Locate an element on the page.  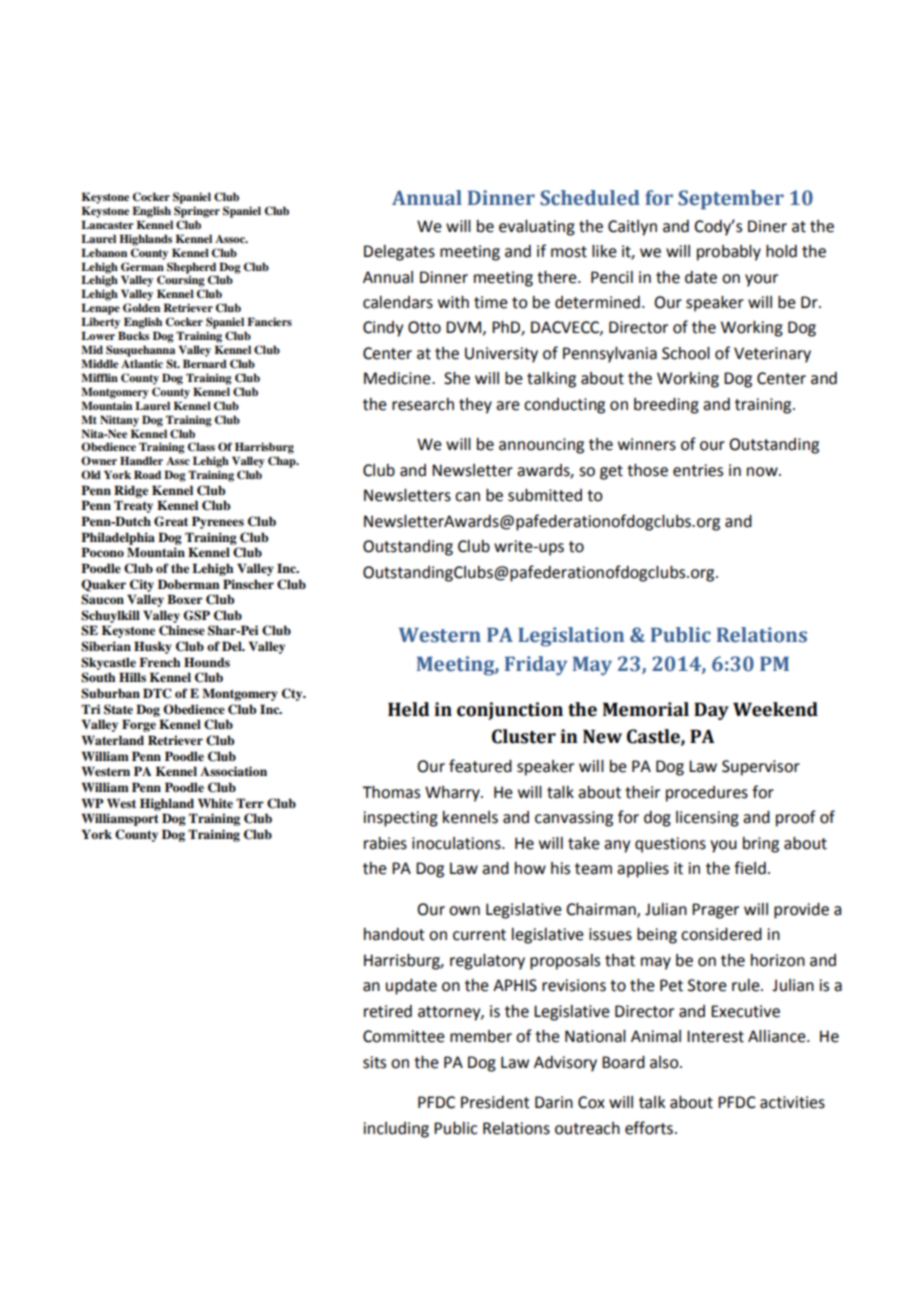
Springer is located at coordinates (197, 212).
